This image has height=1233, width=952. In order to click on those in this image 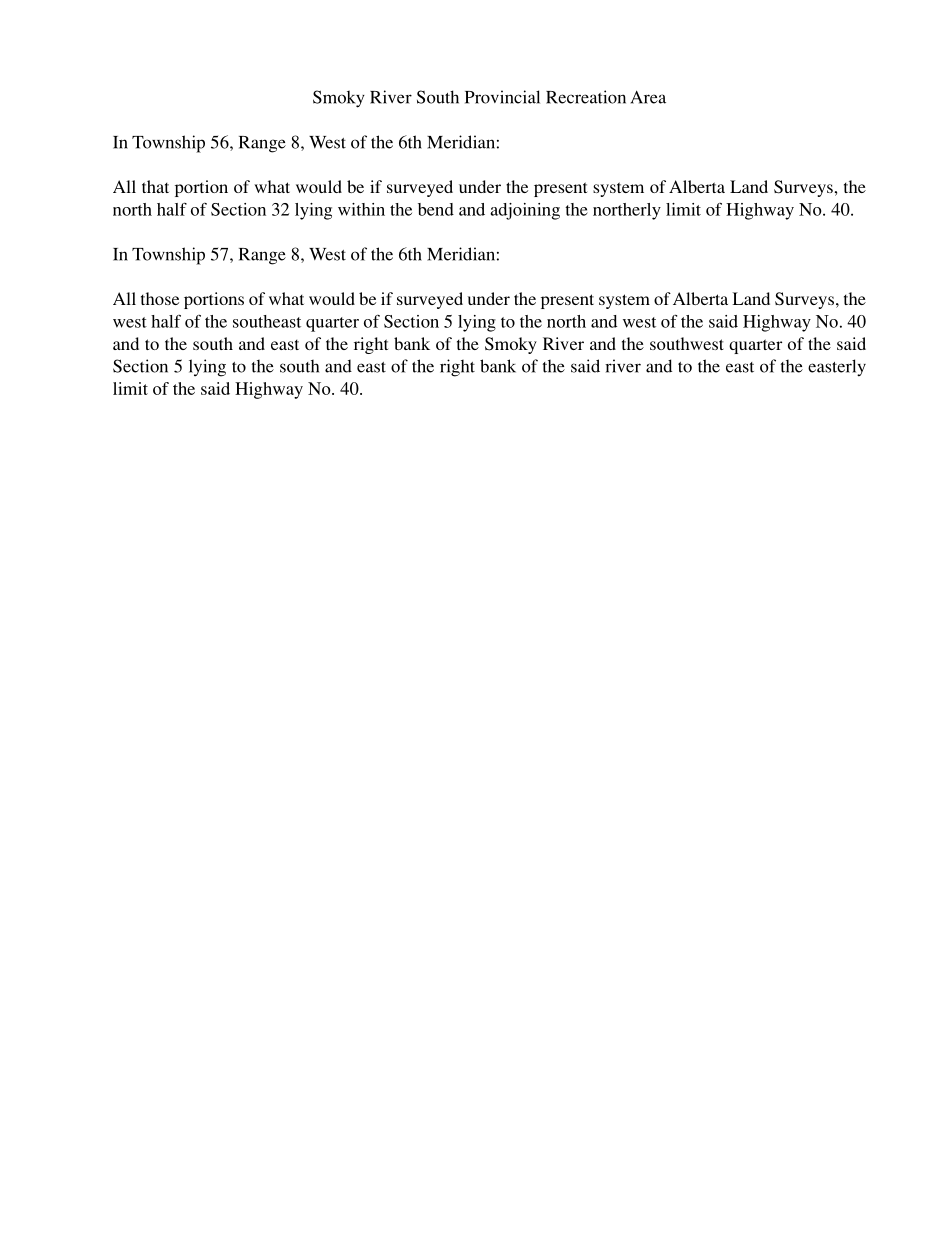, I will do `click(160, 298)`.
